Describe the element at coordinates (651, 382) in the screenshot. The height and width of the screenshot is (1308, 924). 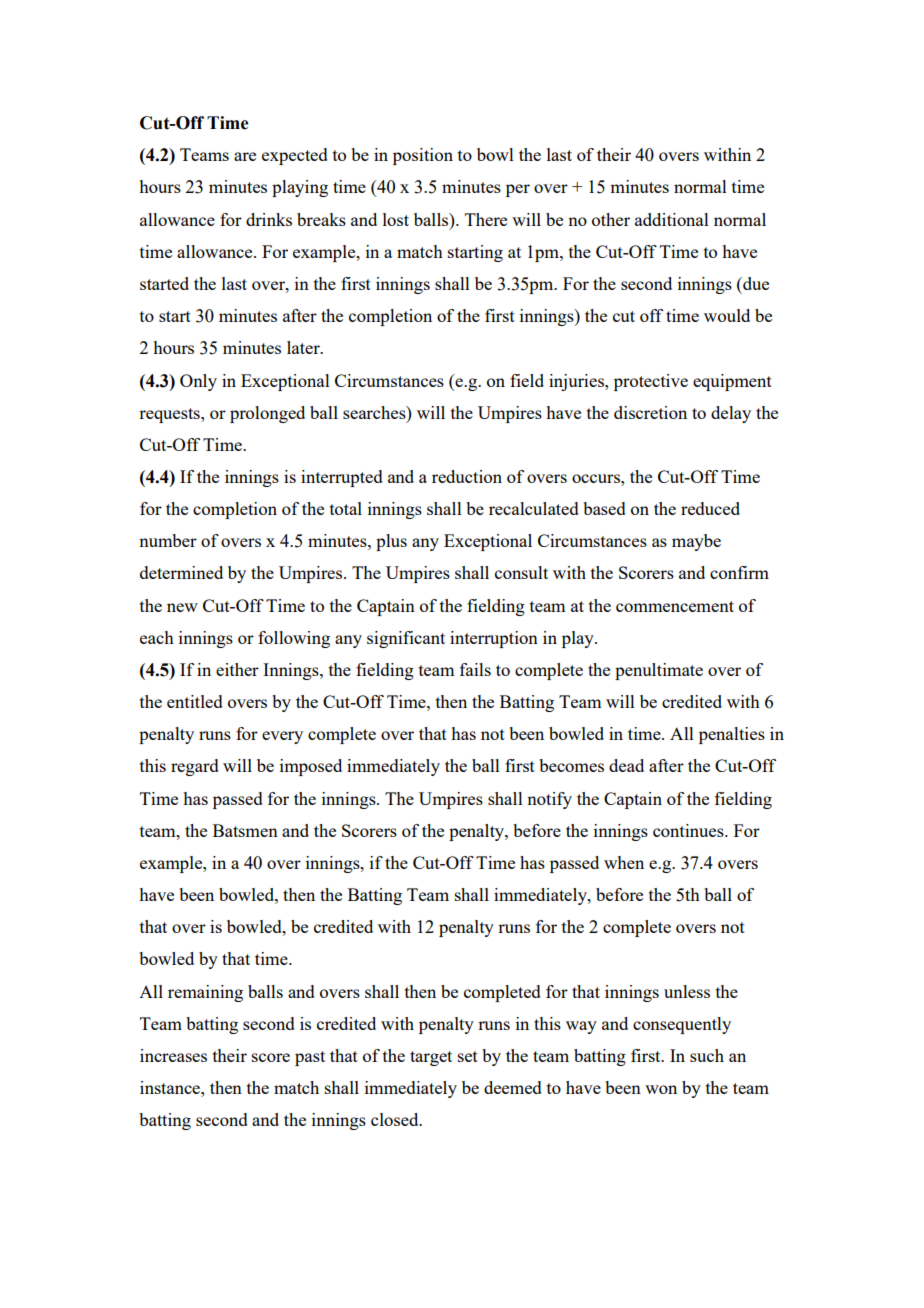
I see `protective` at that location.
